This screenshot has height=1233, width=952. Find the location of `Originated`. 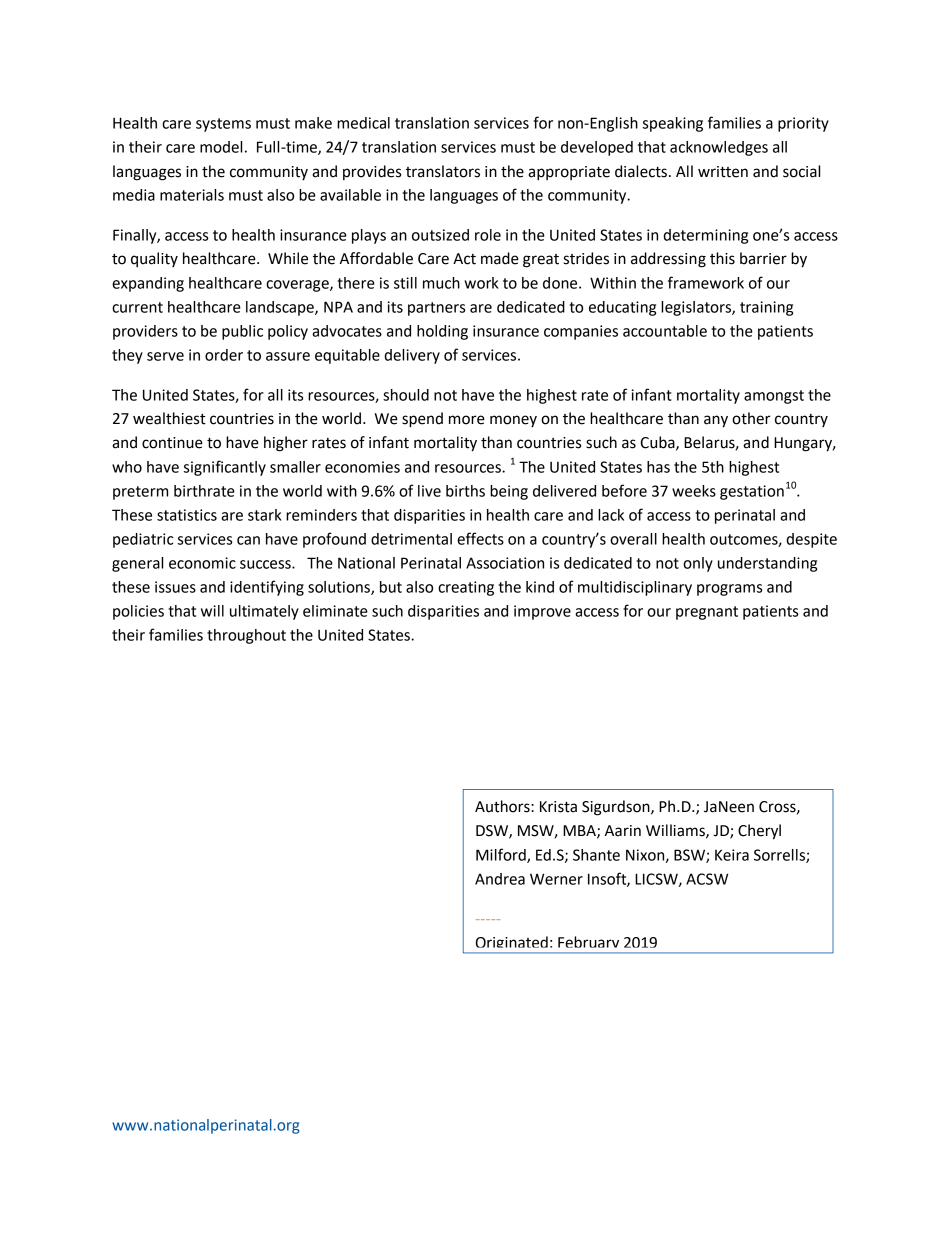

Originated is located at coordinates (511, 944).
